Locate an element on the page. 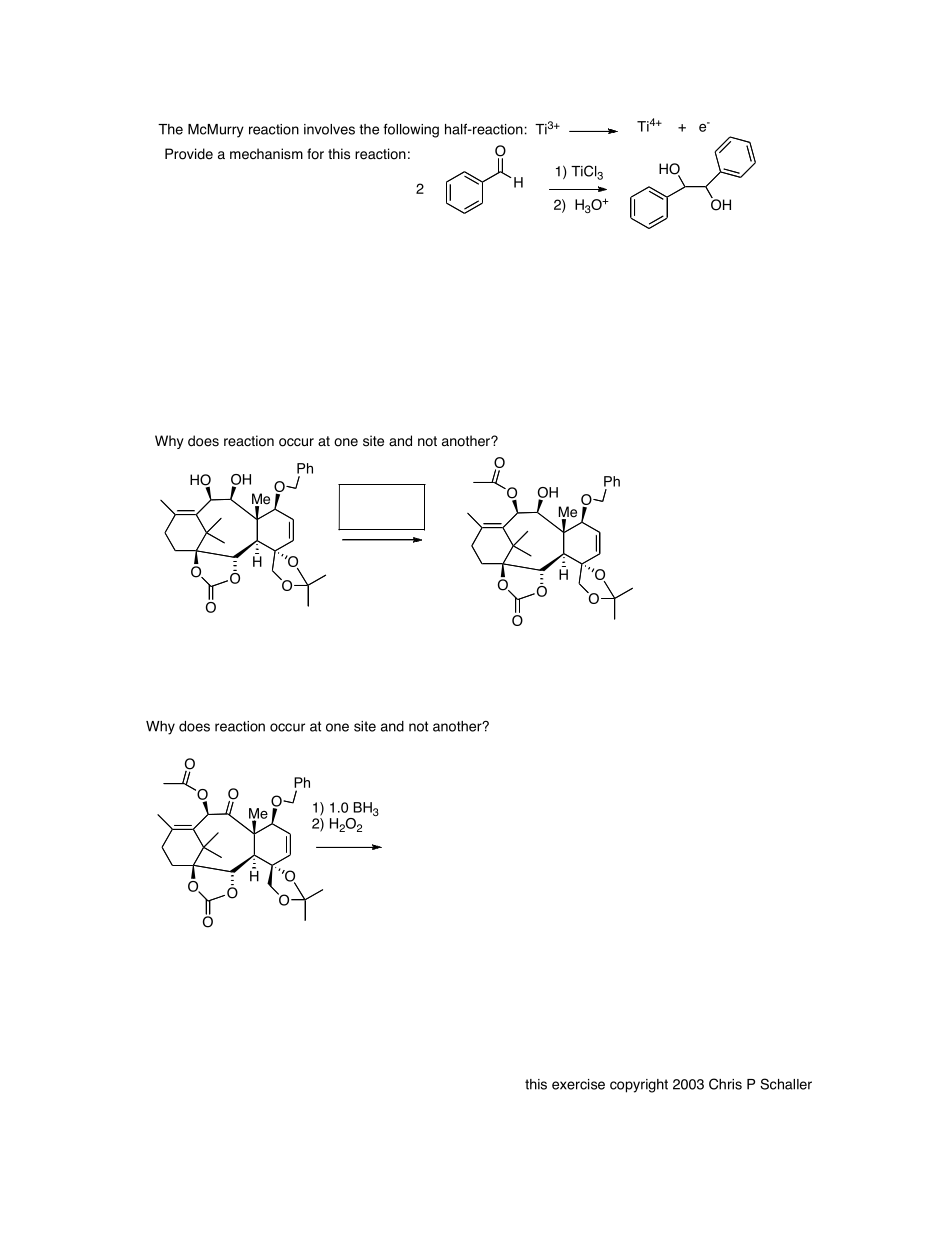 This image has height=1233, width=952. copyright is located at coordinates (639, 1086).
